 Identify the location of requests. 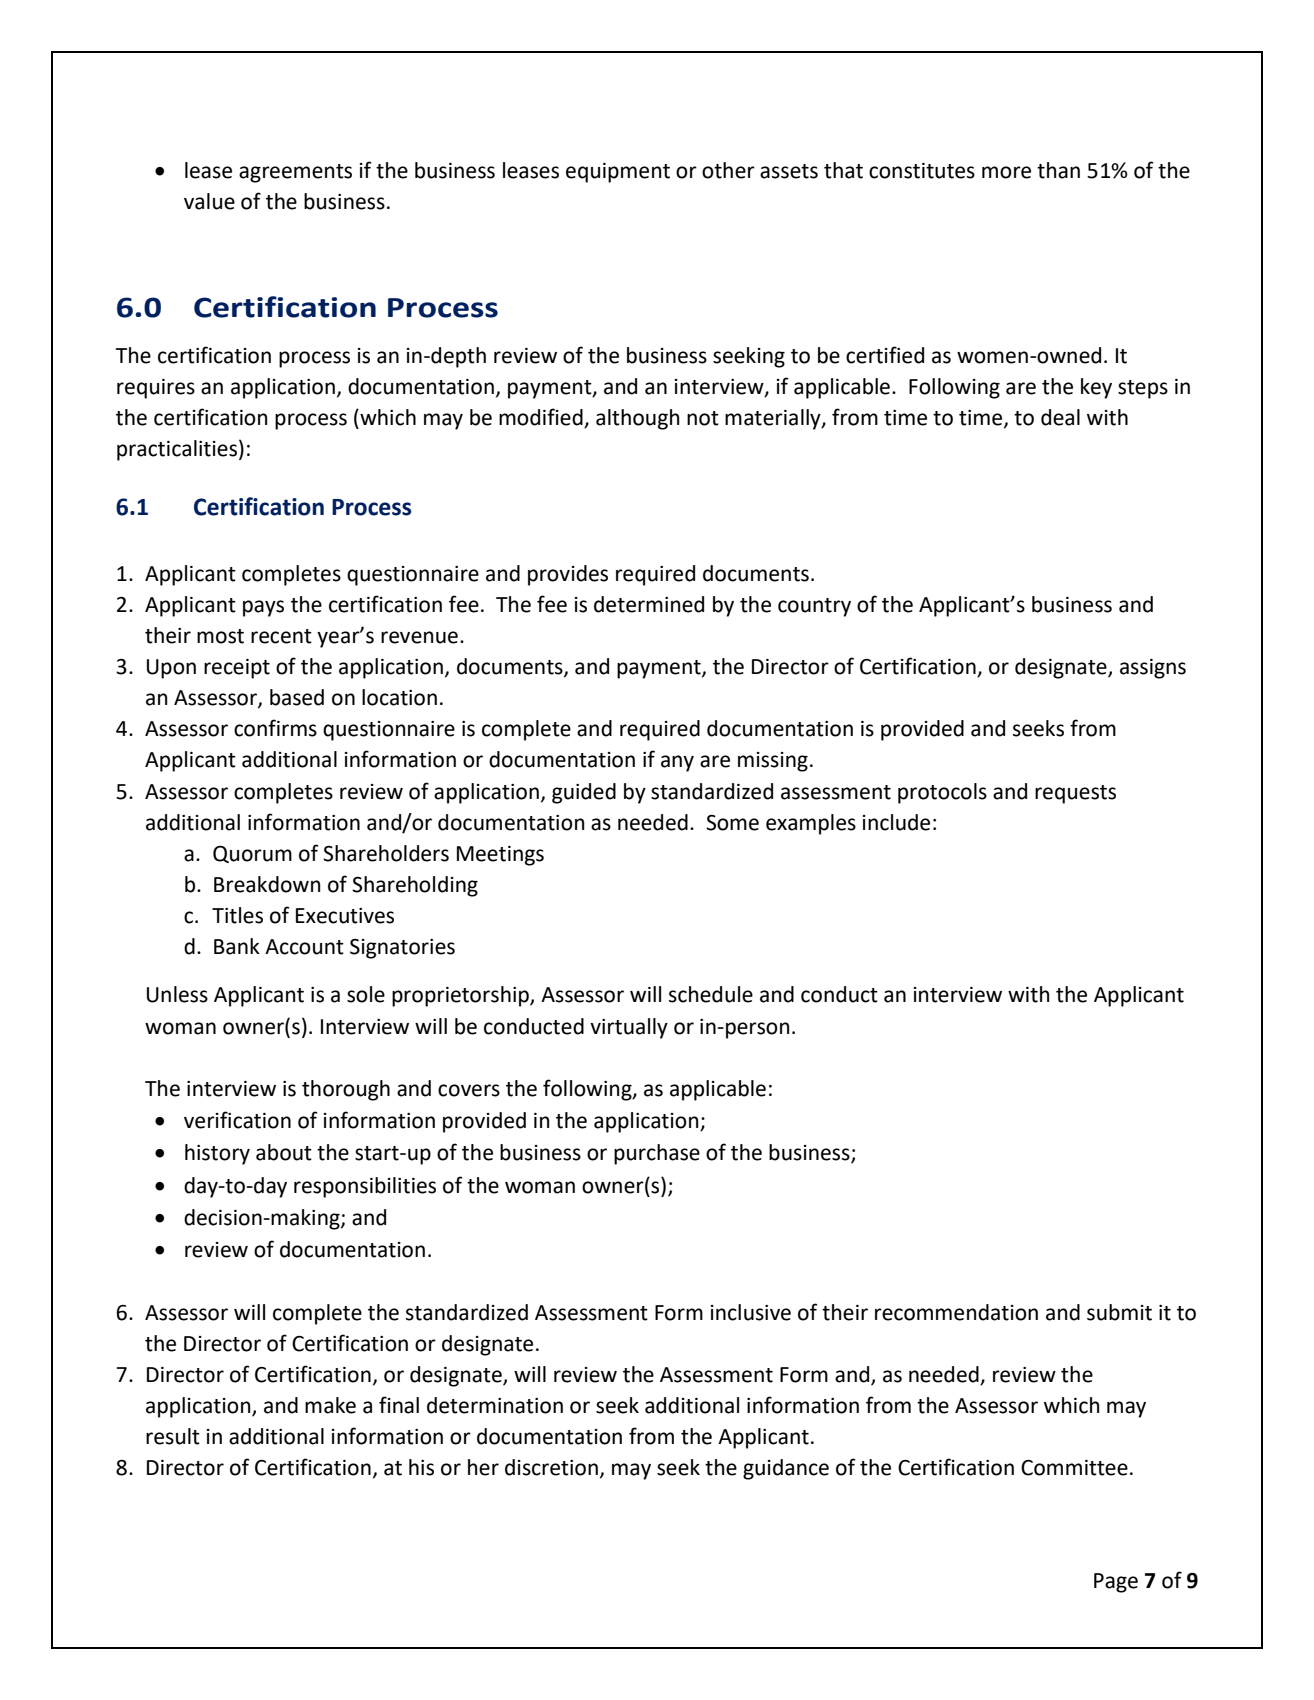
(1075, 794).
